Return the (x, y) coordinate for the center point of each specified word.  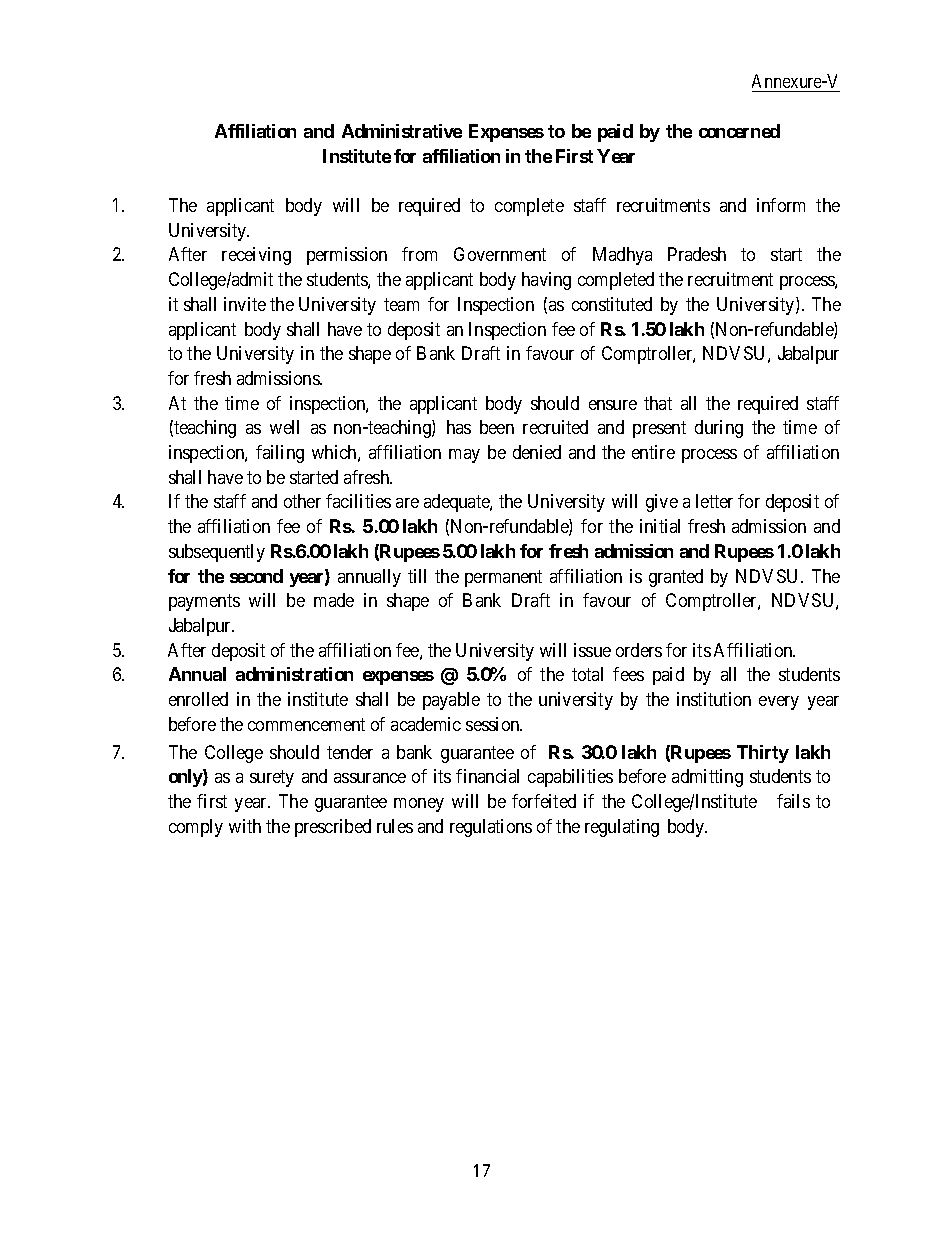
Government (500, 254)
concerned (739, 131)
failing (280, 454)
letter (714, 501)
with (245, 826)
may (464, 456)
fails (793, 801)
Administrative (402, 131)
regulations (491, 828)
